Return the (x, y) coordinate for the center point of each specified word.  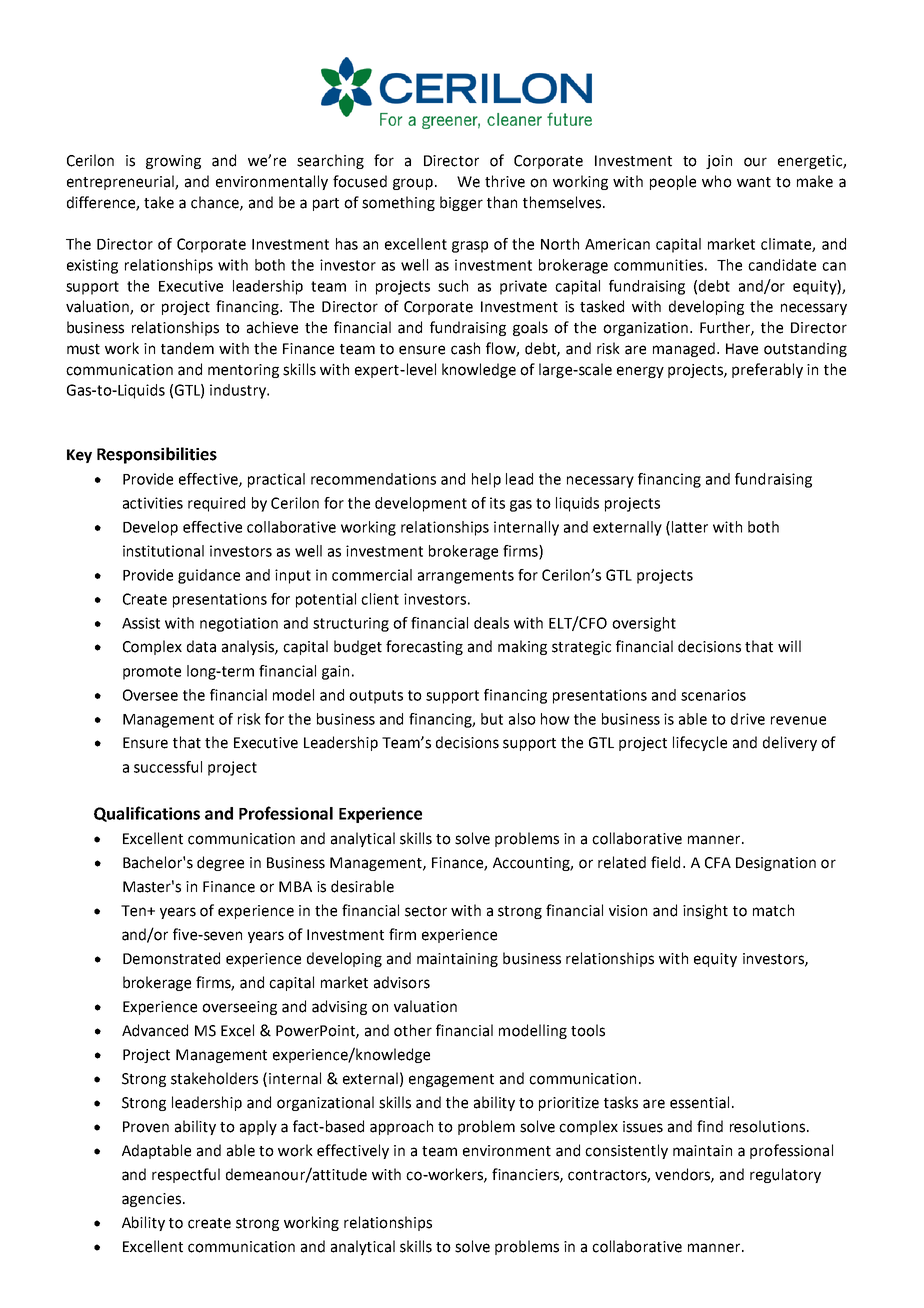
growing (173, 162)
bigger (461, 203)
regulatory (785, 1175)
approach (401, 1127)
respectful (186, 1175)
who (717, 181)
